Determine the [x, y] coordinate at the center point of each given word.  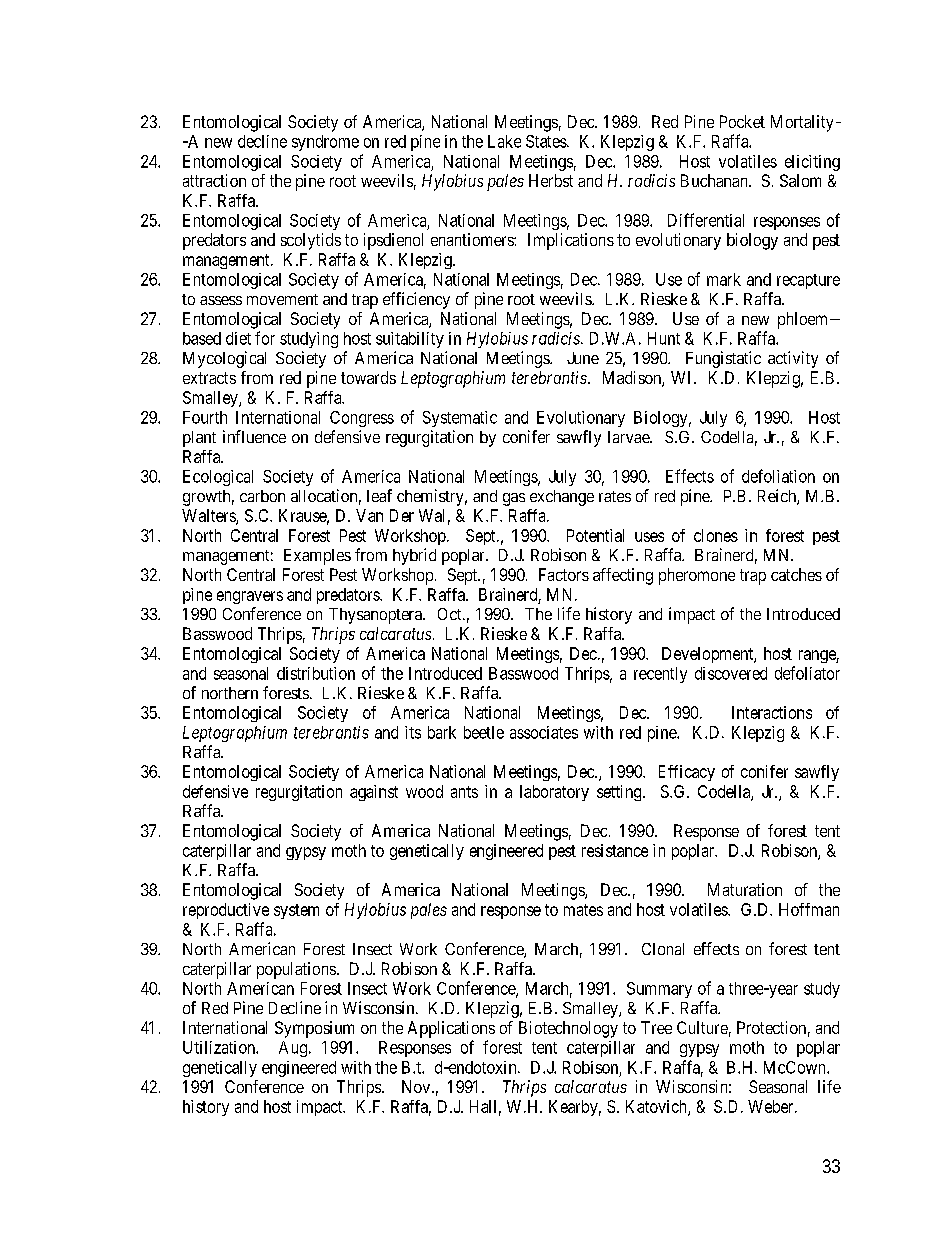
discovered [731, 673]
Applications [451, 1029]
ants [464, 792]
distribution [316, 673]
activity [793, 359]
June [583, 358]
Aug [294, 1049]
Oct [451, 614]
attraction [214, 180]
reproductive [226, 911]
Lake [504, 141]
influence [254, 436]
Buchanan [715, 180]
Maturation [745, 889]
